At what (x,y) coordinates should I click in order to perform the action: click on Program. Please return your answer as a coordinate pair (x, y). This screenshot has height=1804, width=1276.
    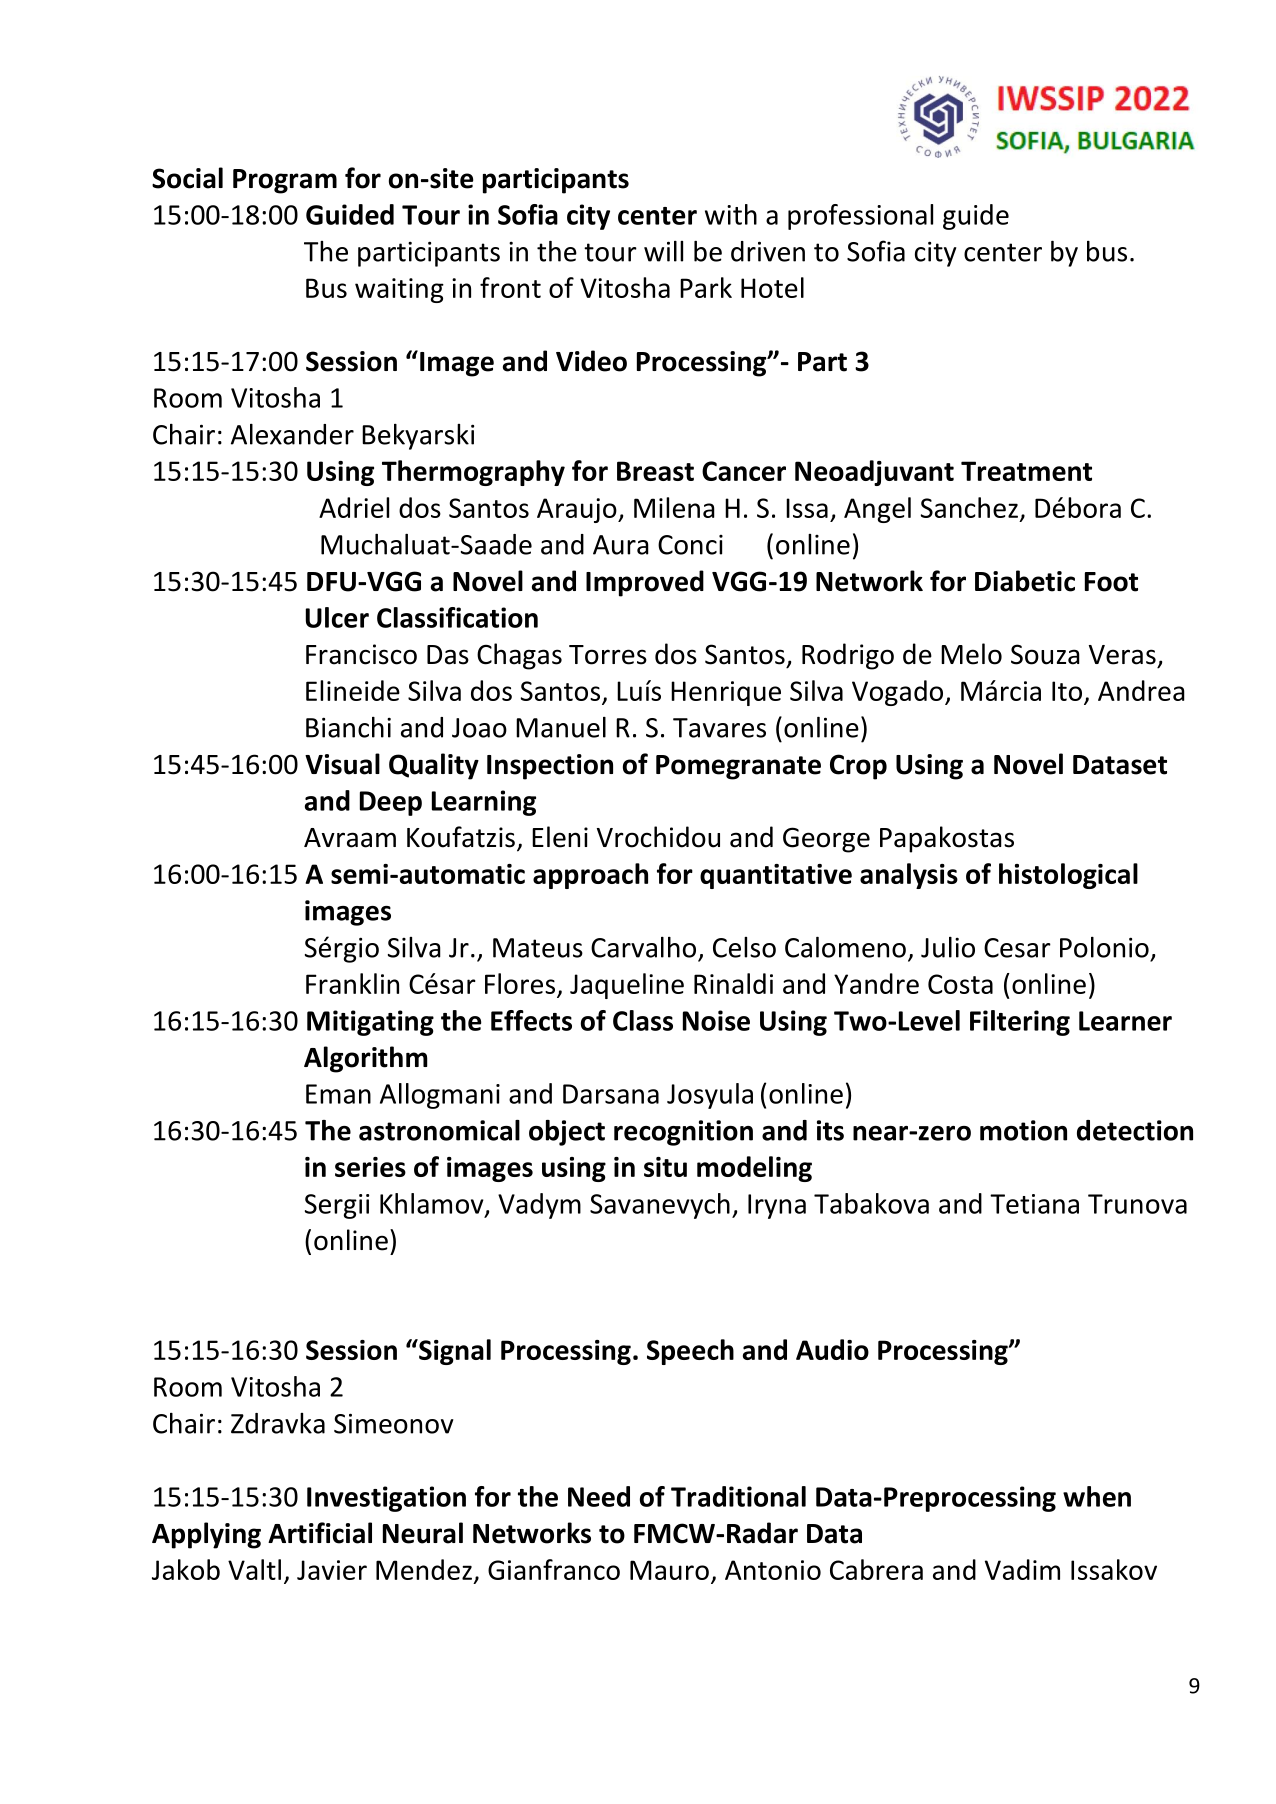
    Looking at the image, I should click on (285, 181).
